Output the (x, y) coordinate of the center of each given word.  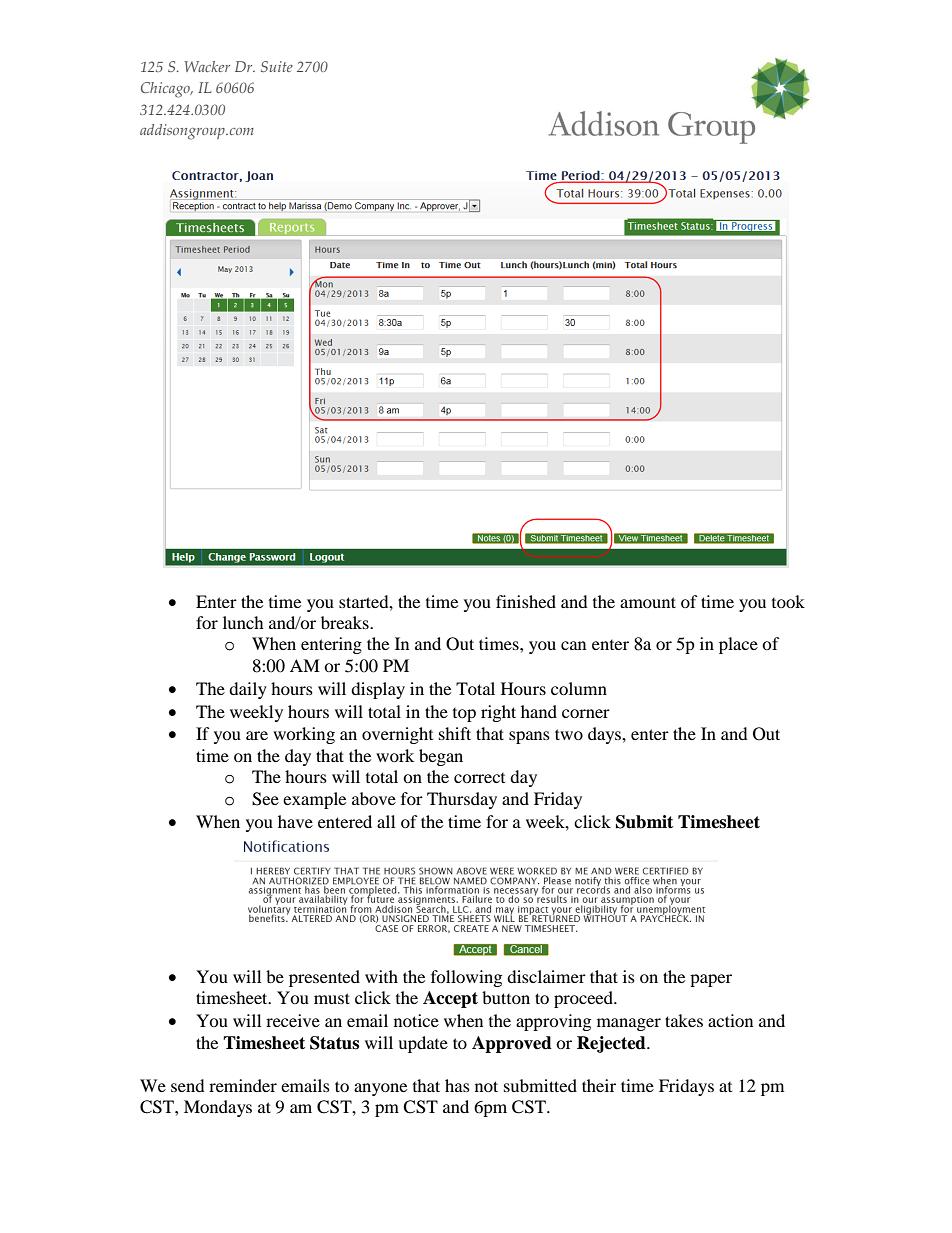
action (730, 1020)
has (457, 1085)
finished (526, 601)
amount (648, 602)
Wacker (207, 66)
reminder (243, 1085)
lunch (243, 622)
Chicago (166, 90)
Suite (277, 66)
